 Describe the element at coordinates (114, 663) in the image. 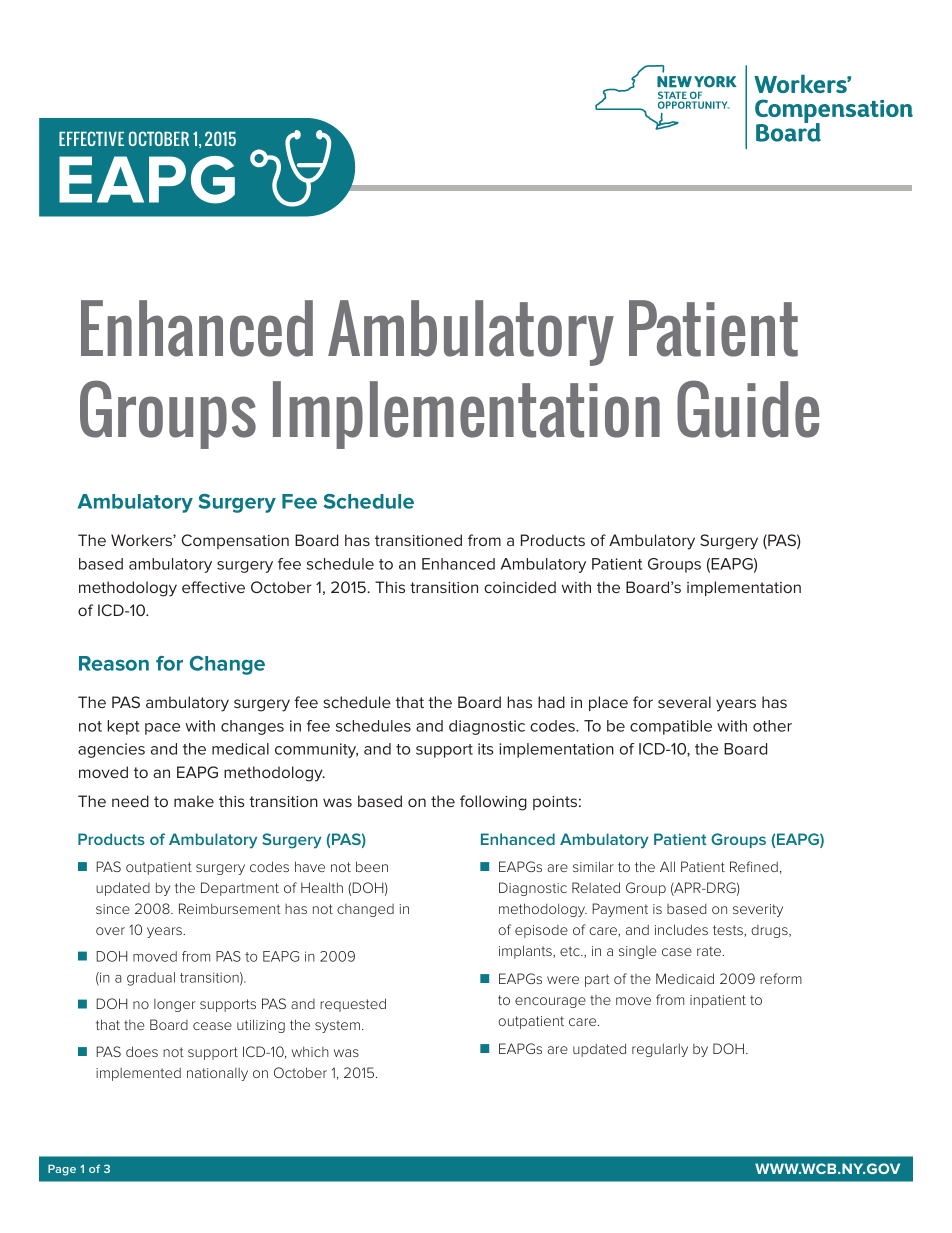

I see `Reason` at that location.
